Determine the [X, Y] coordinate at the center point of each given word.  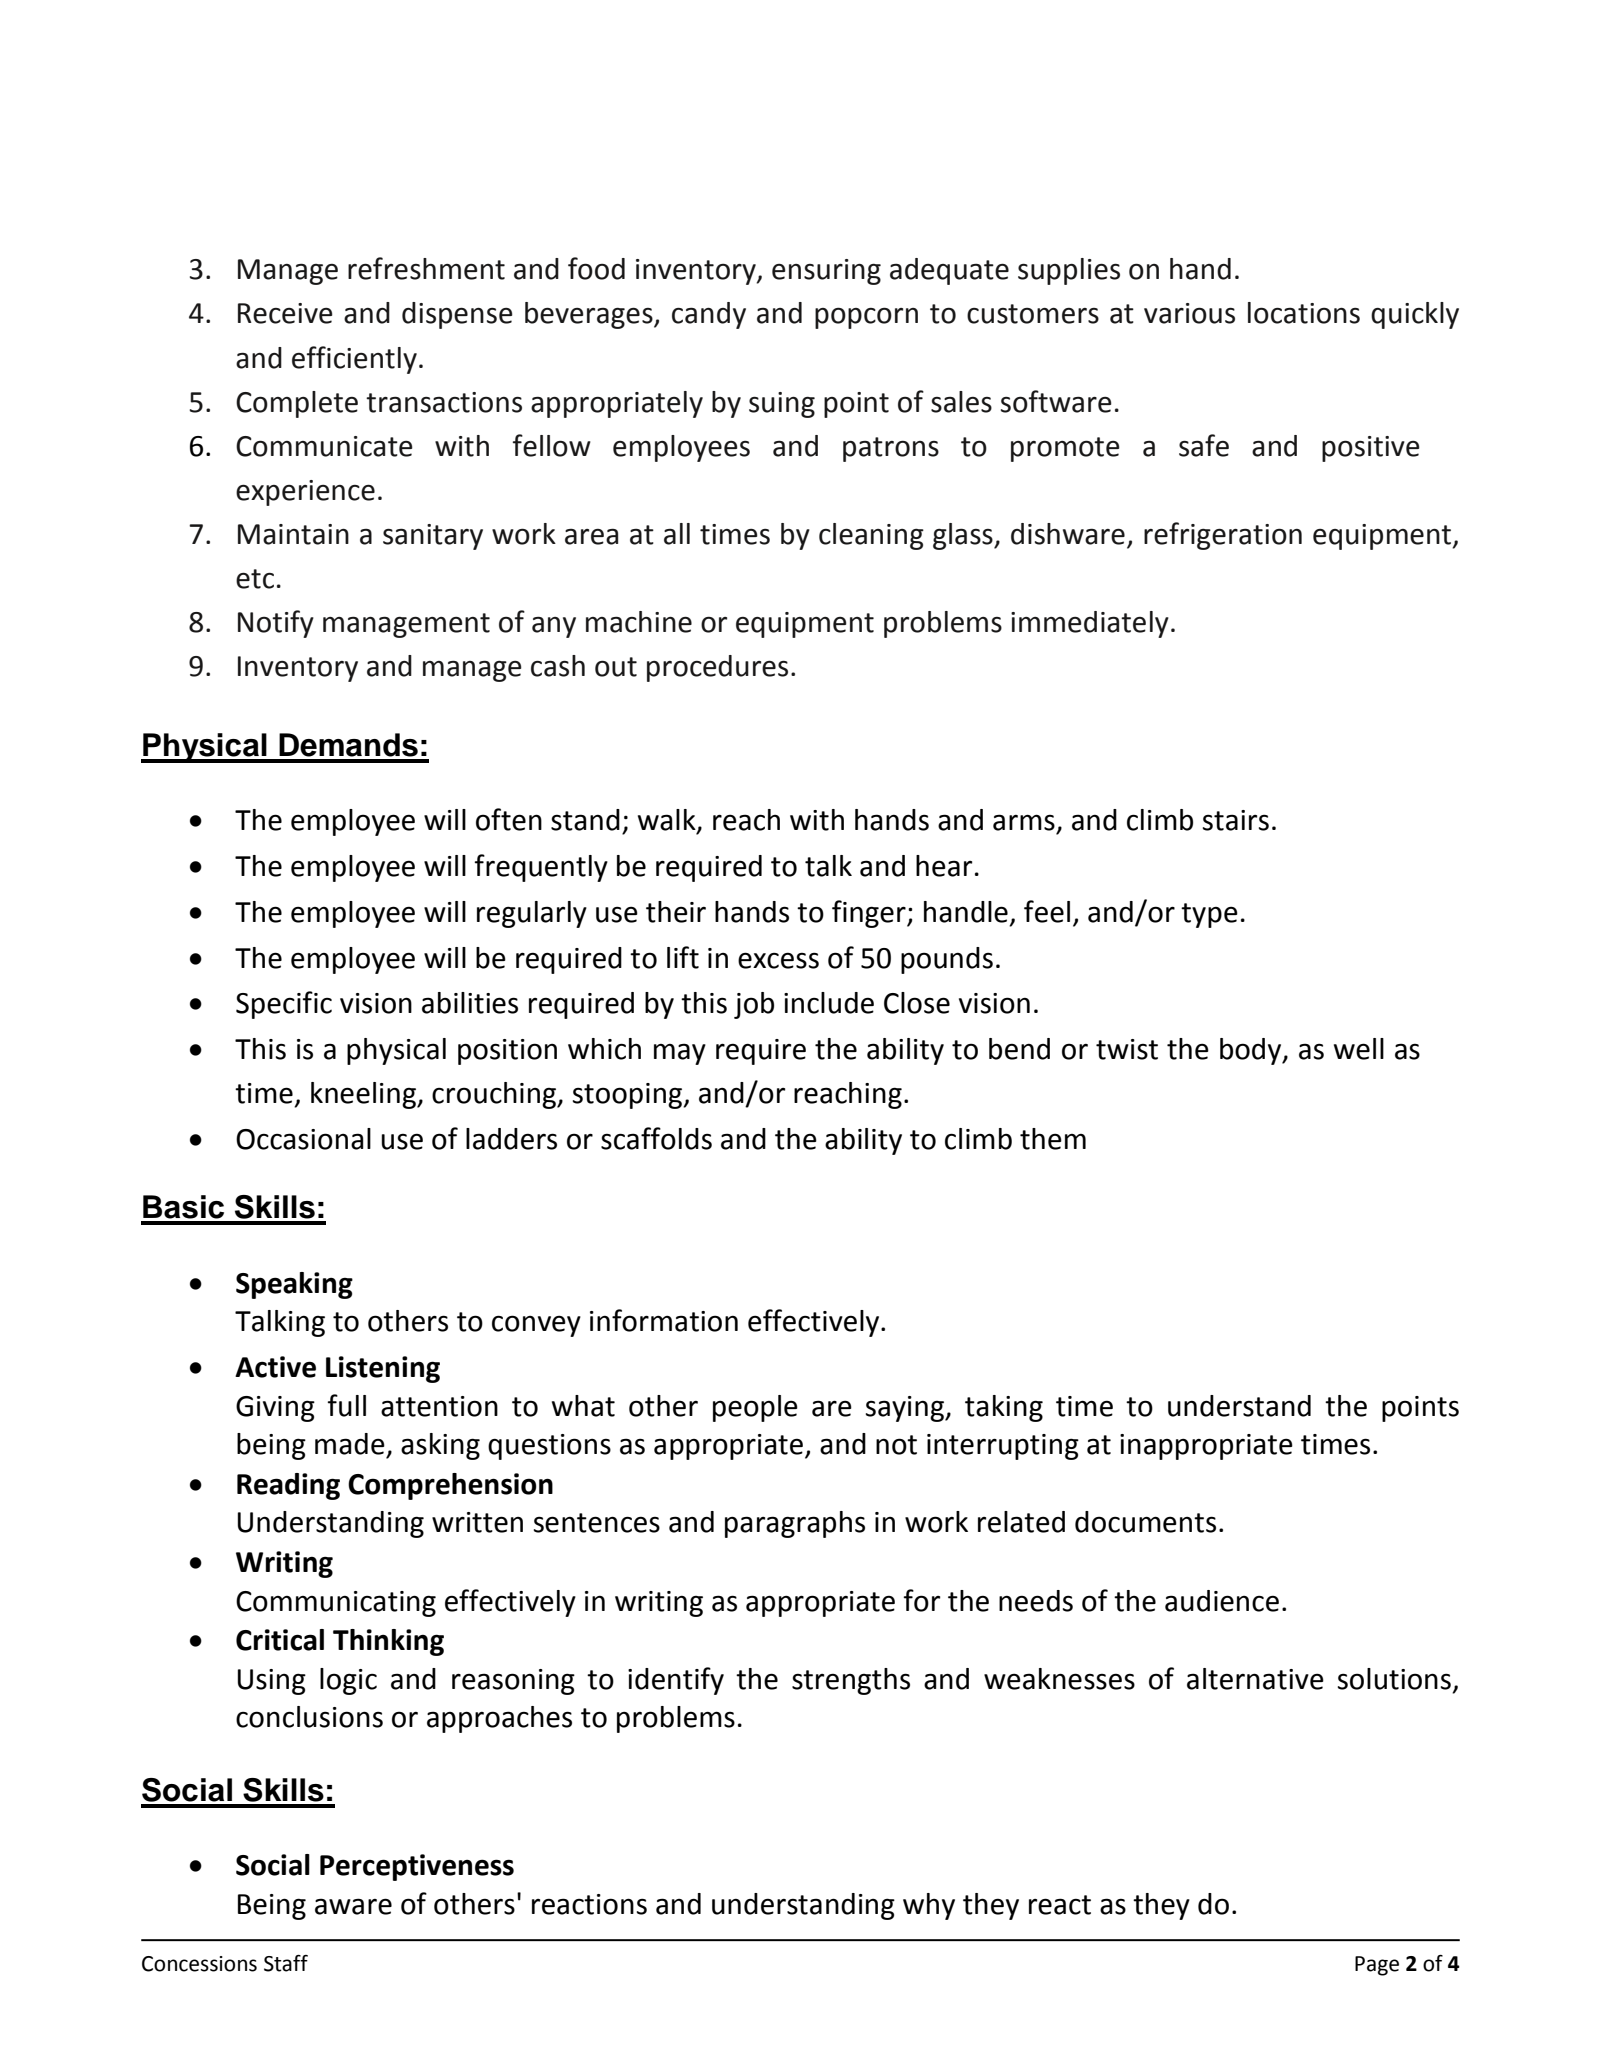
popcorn [866, 318]
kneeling [364, 1095]
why [929, 1906]
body [1252, 1051]
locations [1304, 313]
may [680, 1054]
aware [353, 1906]
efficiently [354, 360]
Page [1377, 1966]
